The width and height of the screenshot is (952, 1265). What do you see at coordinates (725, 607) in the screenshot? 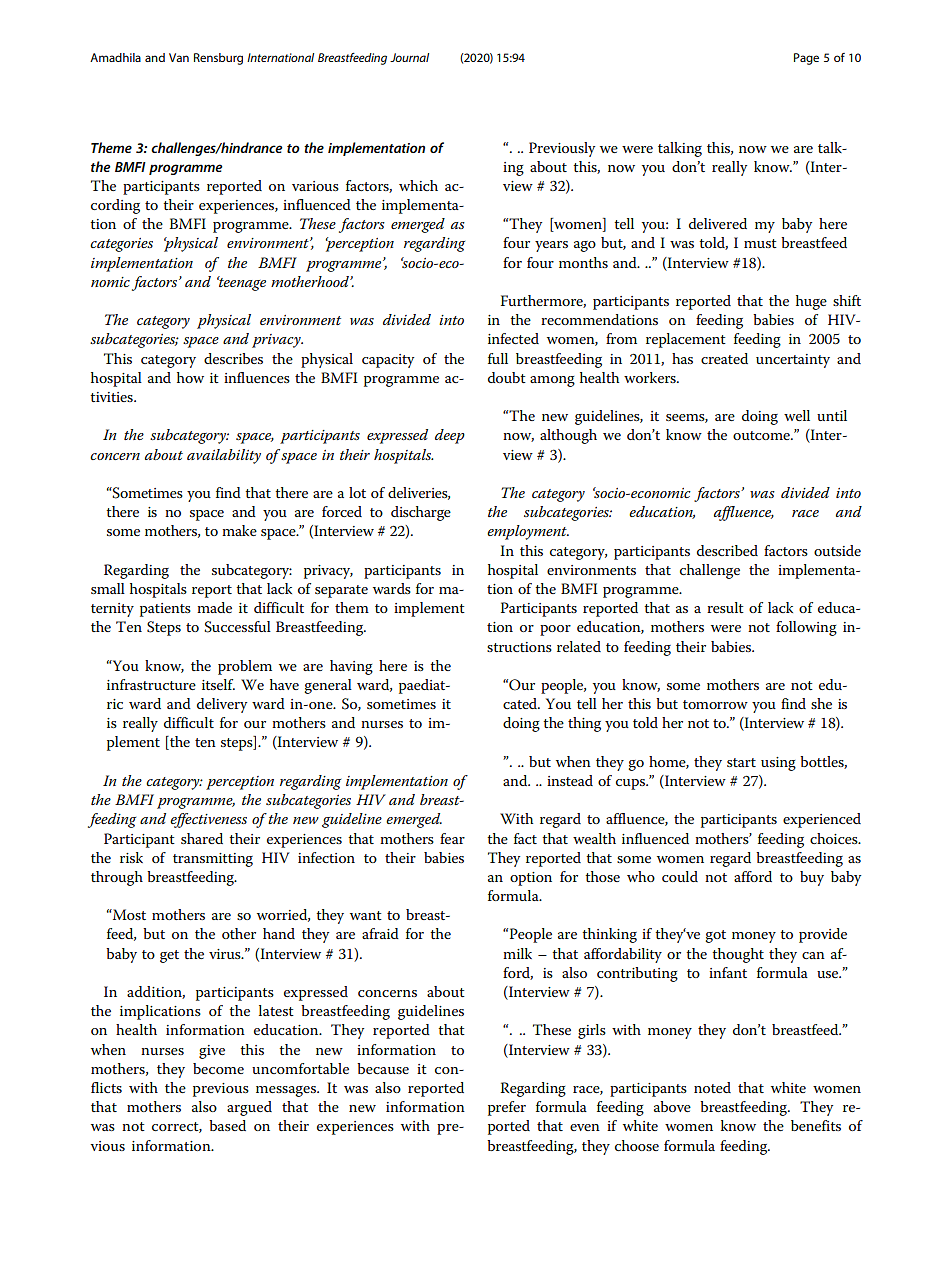
I see `result` at bounding box center [725, 607].
